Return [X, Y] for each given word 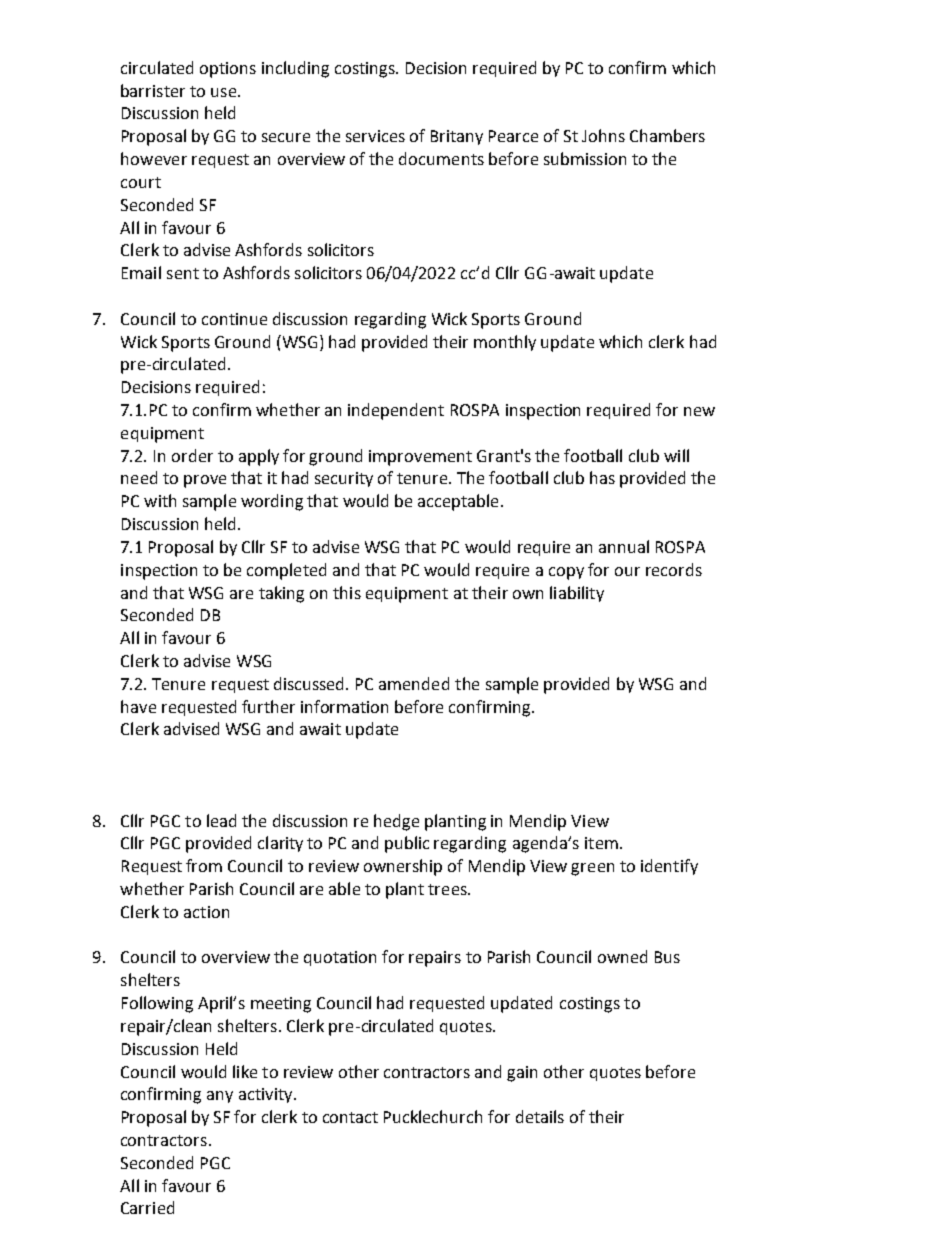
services [375, 136]
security [344, 479]
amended [414, 683]
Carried [147, 1207]
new [699, 411]
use [225, 92]
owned [622, 956]
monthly [505, 343]
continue [234, 319]
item [601, 843]
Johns [603, 135]
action [206, 912]
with [160, 500]
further [268, 706]
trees [448, 889]
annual [624, 546]
